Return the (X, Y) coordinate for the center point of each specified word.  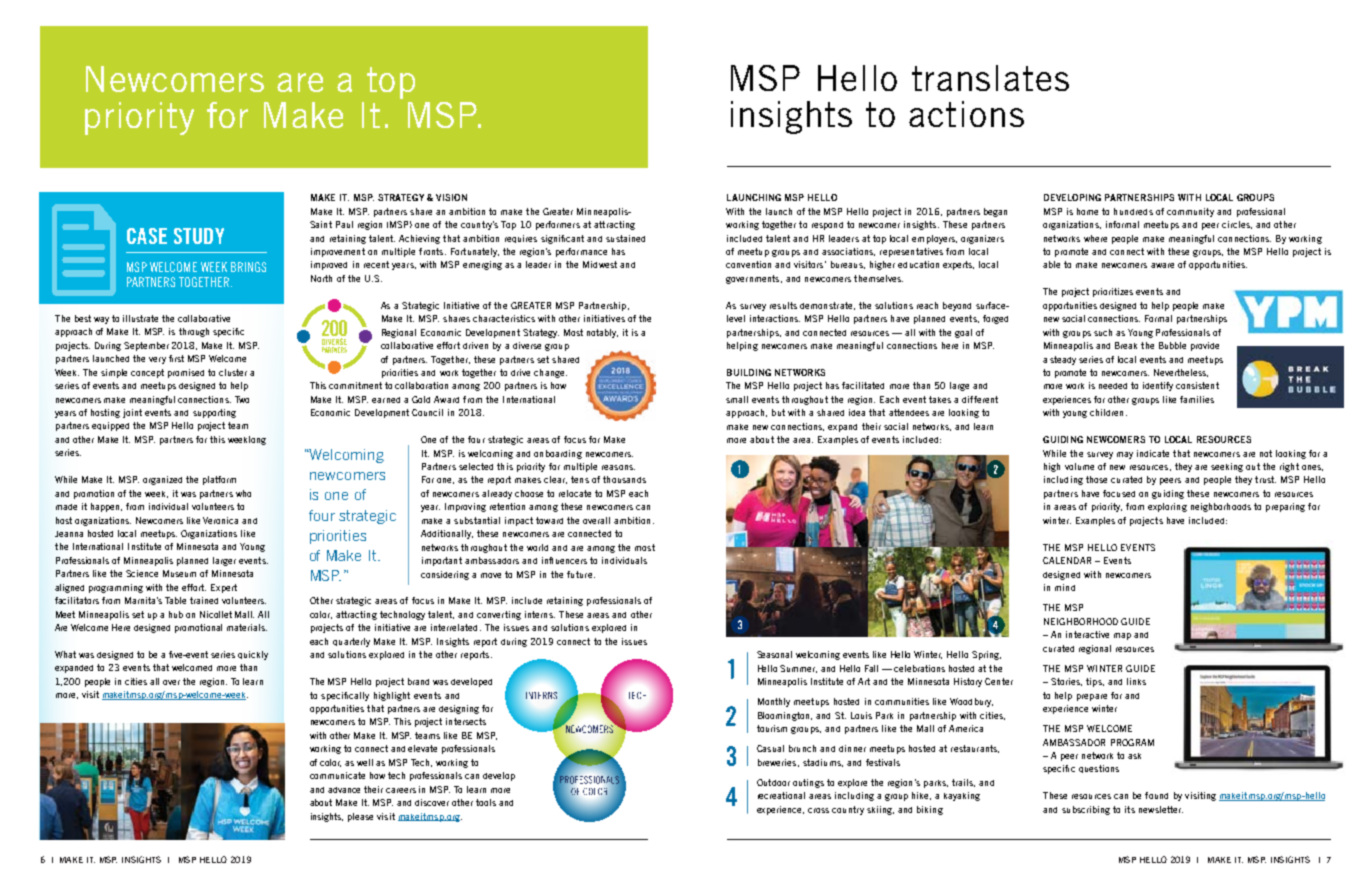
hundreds (1133, 211)
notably (602, 333)
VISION (451, 197)
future (581, 574)
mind (1065, 587)
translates (990, 78)
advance (344, 790)
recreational (781, 795)
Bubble (1172, 345)
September (146, 346)
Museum (179, 573)
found (1156, 795)
